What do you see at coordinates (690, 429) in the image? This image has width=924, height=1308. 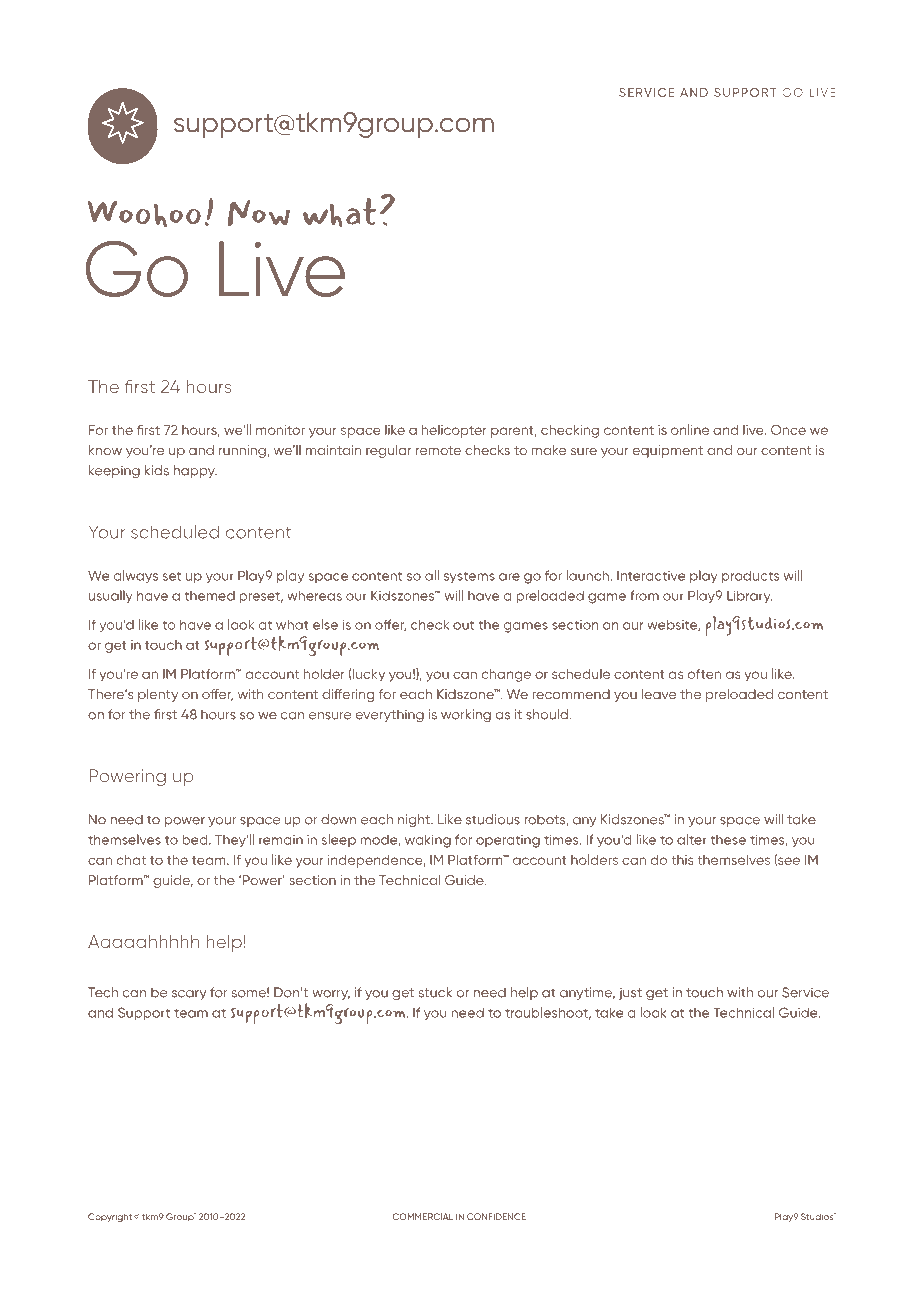 I see `online` at bounding box center [690, 429].
